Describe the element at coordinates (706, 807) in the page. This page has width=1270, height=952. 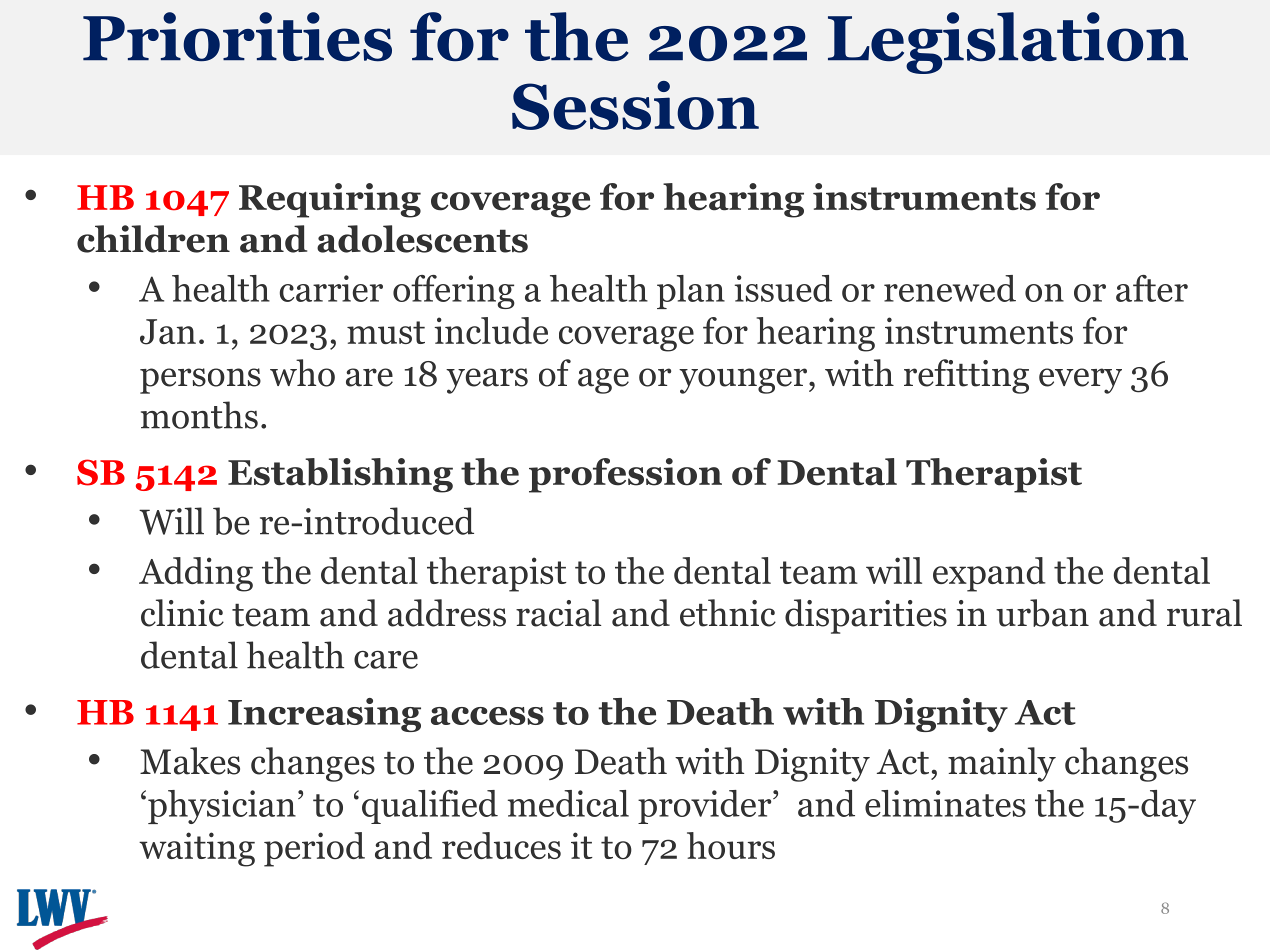
I see `provider` at that location.
